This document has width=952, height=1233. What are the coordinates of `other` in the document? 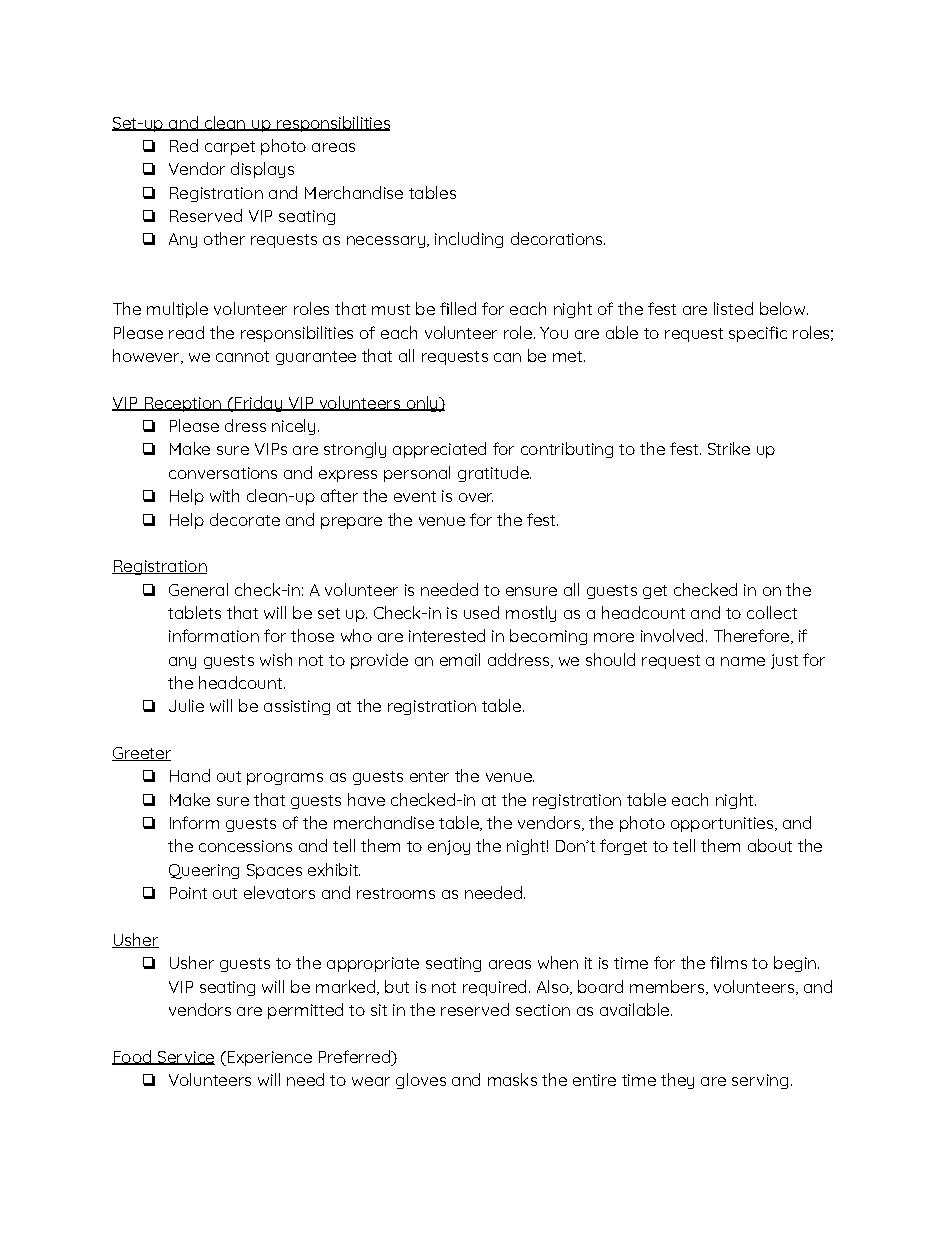 It's located at (224, 238).
